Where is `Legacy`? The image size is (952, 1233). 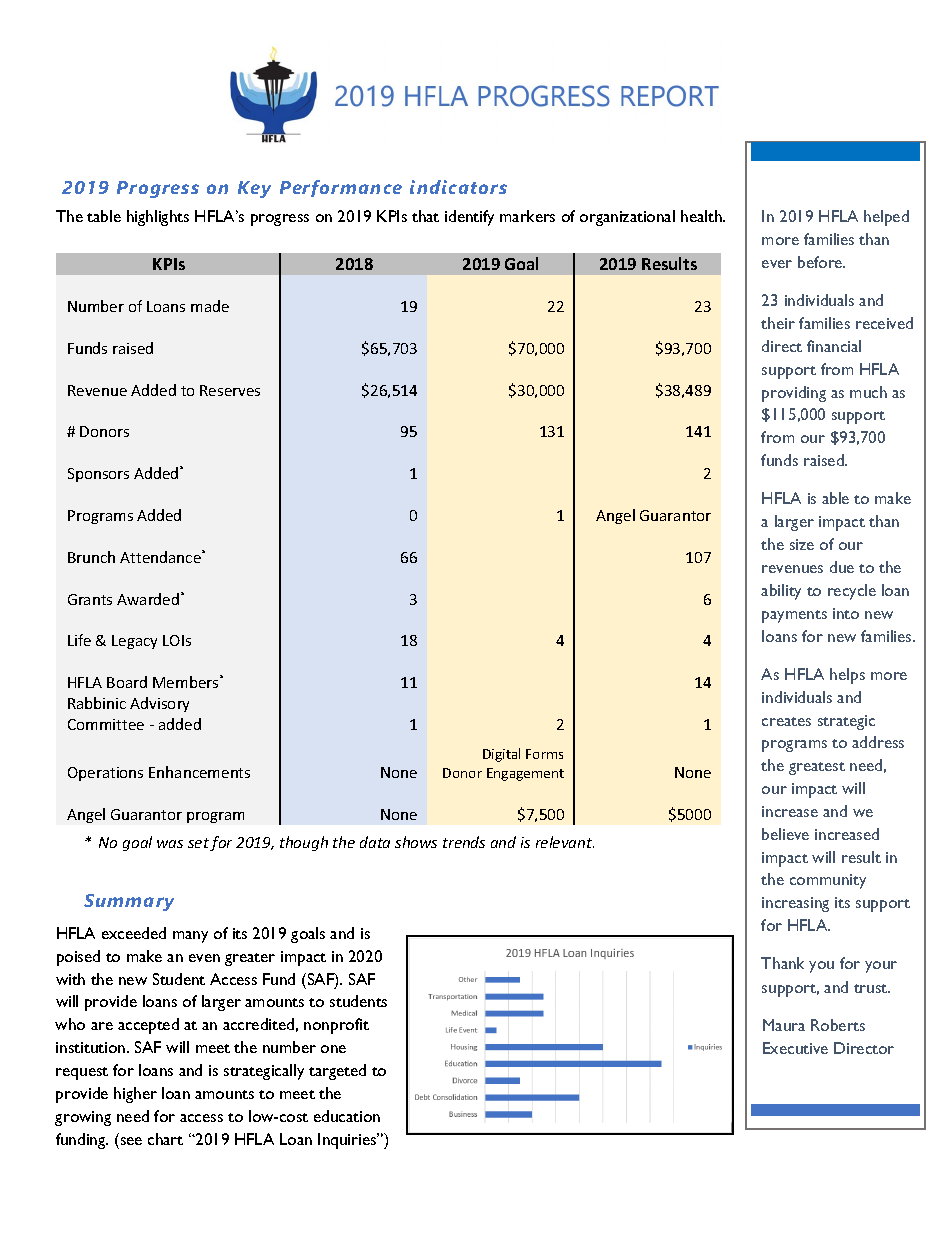
Legacy is located at coordinates (134, 642).
